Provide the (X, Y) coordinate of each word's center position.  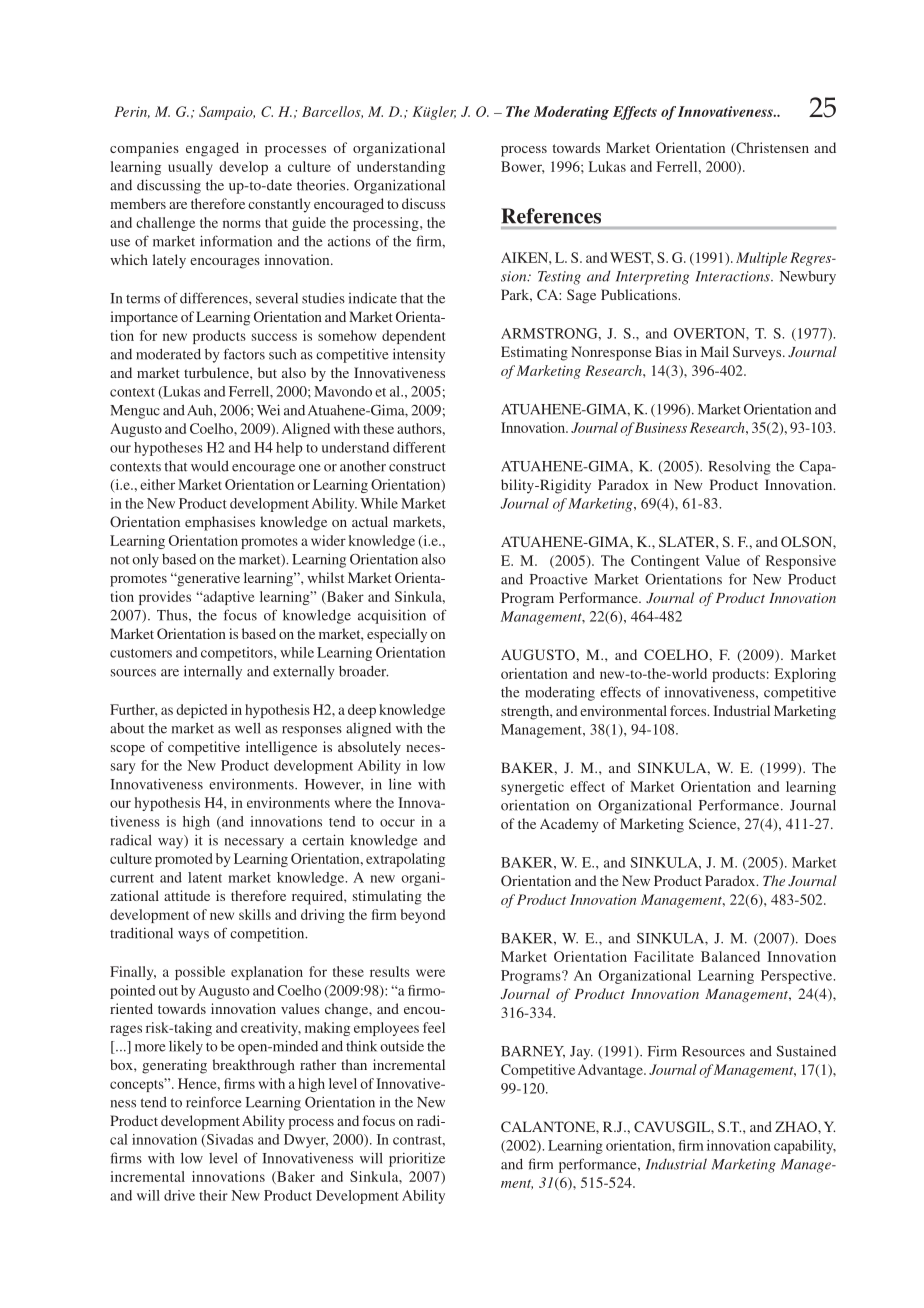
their (213, 1195)
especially (397, 635)
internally (213, 673)
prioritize (417, 1159)
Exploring (805, 675)
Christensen (771, 148)
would (210, 466)
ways (193, 936)
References (551, 216)
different (419, 447)
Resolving (739, 468)
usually (190, 168)
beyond (423, 916)
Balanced (730, 956)
